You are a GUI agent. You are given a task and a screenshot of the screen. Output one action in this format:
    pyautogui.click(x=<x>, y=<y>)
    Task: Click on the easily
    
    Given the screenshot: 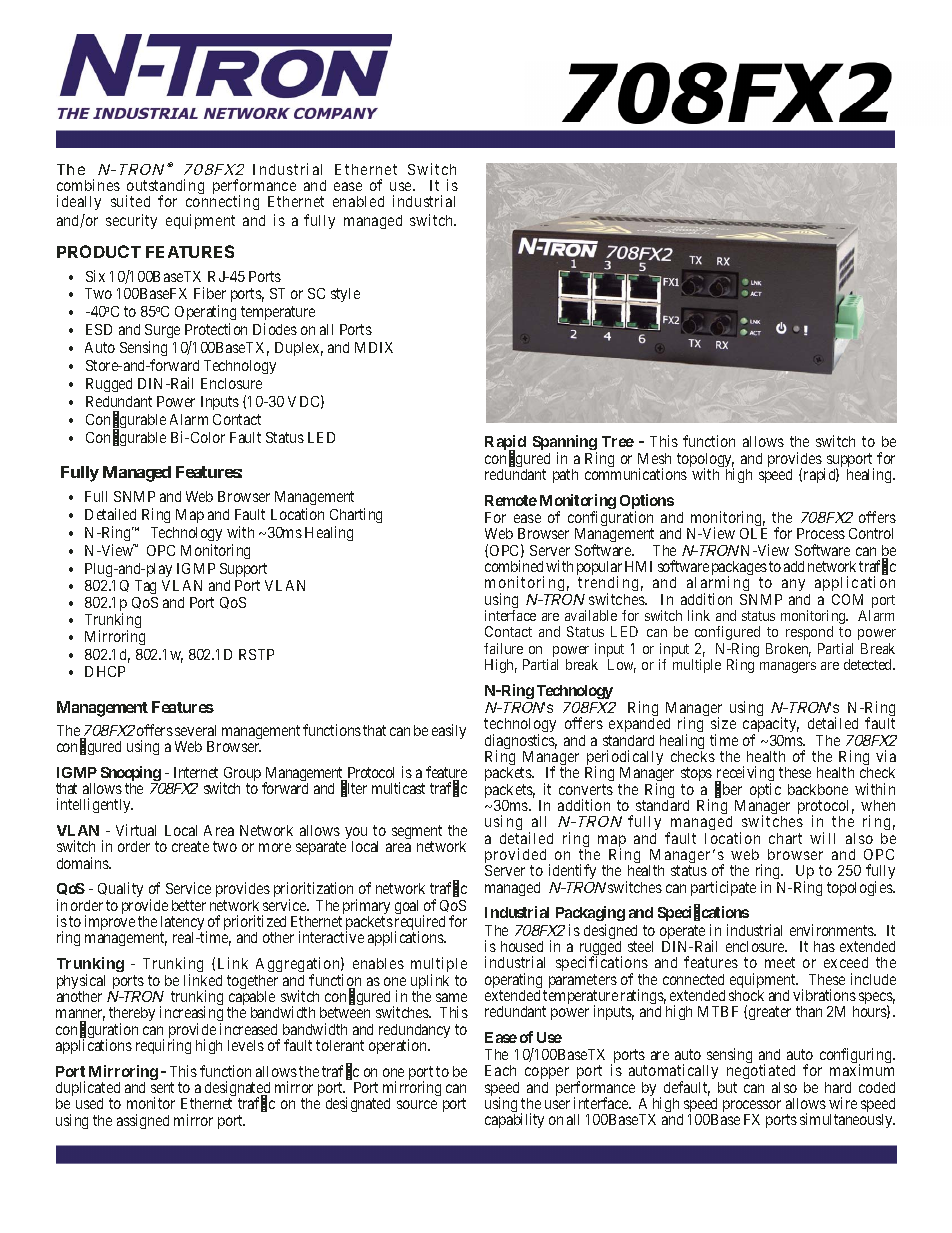 What is the action you would take?
    pyautogui.click(x=449, y=731)
